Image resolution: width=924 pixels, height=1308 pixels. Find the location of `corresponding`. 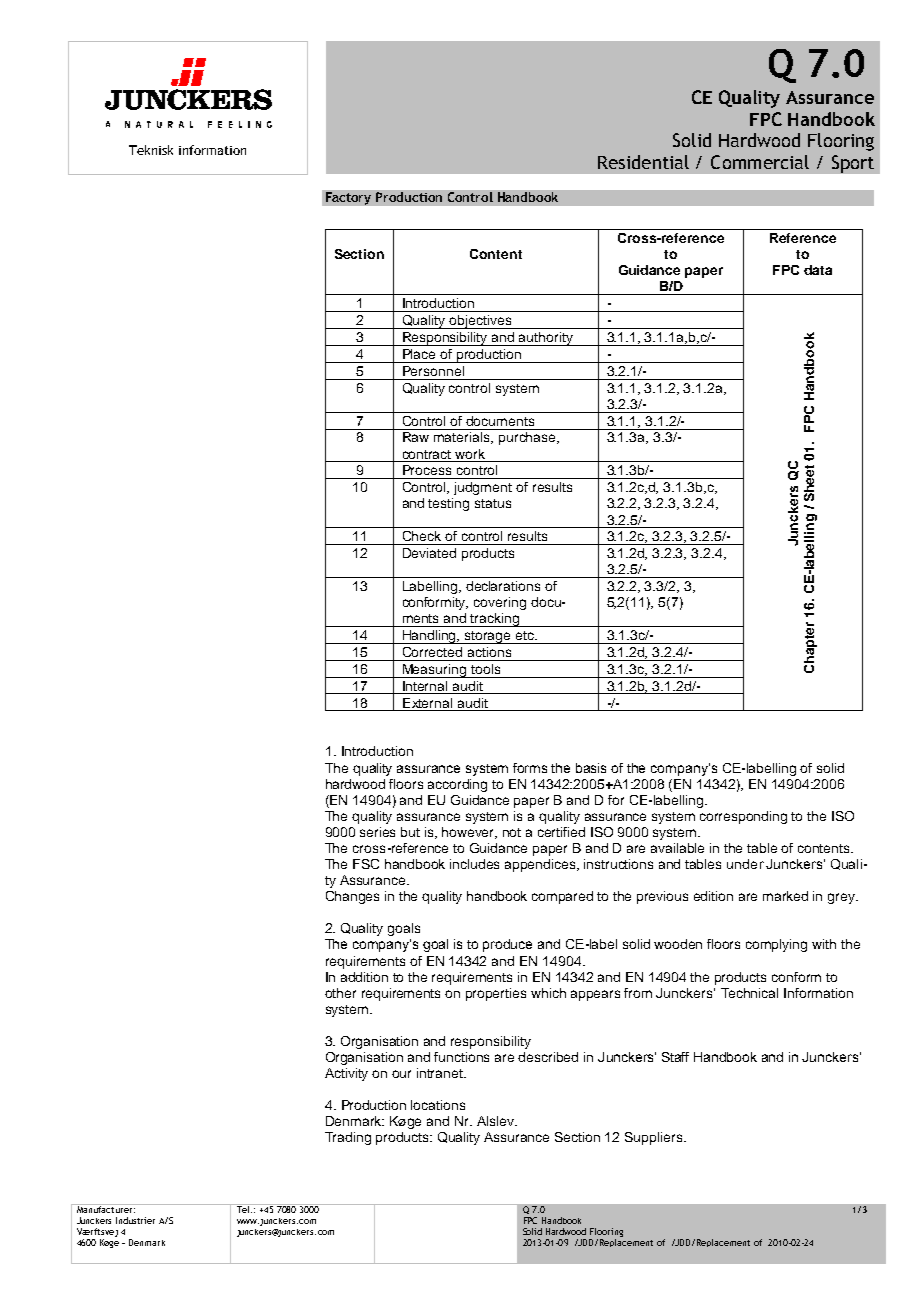

corresponding is located at coordinates (743, 817).
